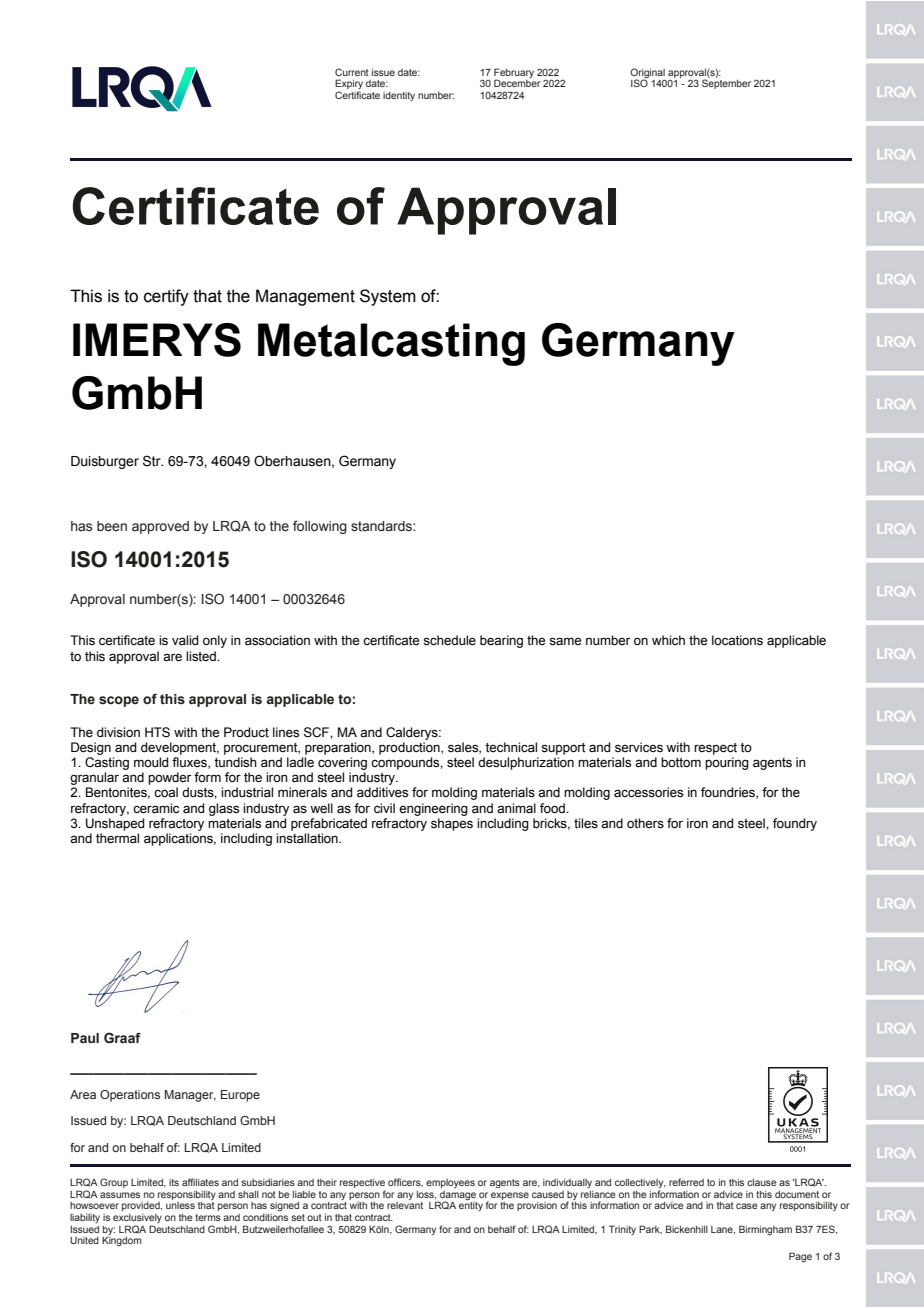 This image has height=1308, width=924. What do you see at coordinates (388, 297) in the image?
I see `System` at bounding box center [388, 297].
